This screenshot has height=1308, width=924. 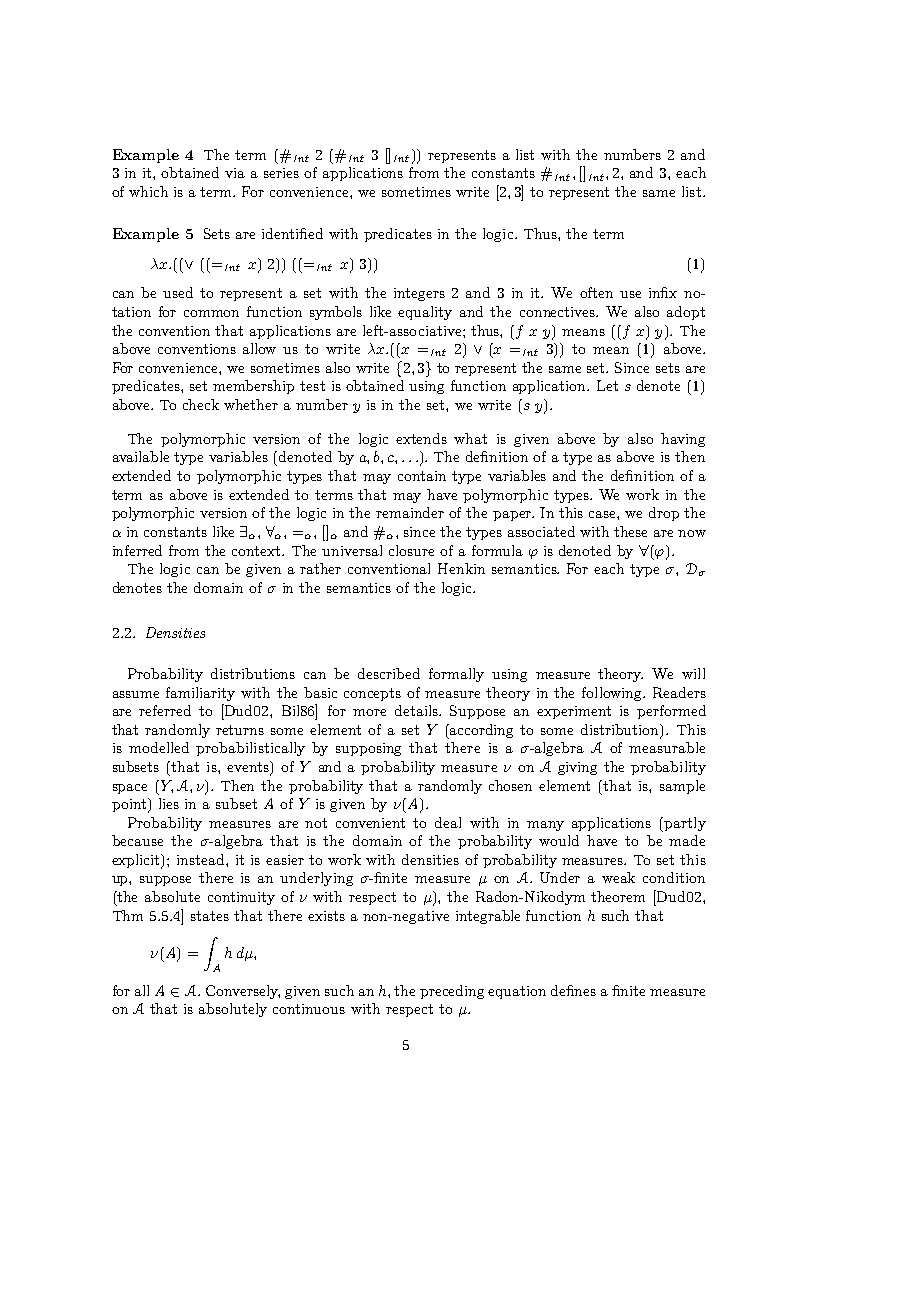 What do you see at coordinates (292, 233) in the screenshot?
I see `identified` at bounding box center [292, 233].
